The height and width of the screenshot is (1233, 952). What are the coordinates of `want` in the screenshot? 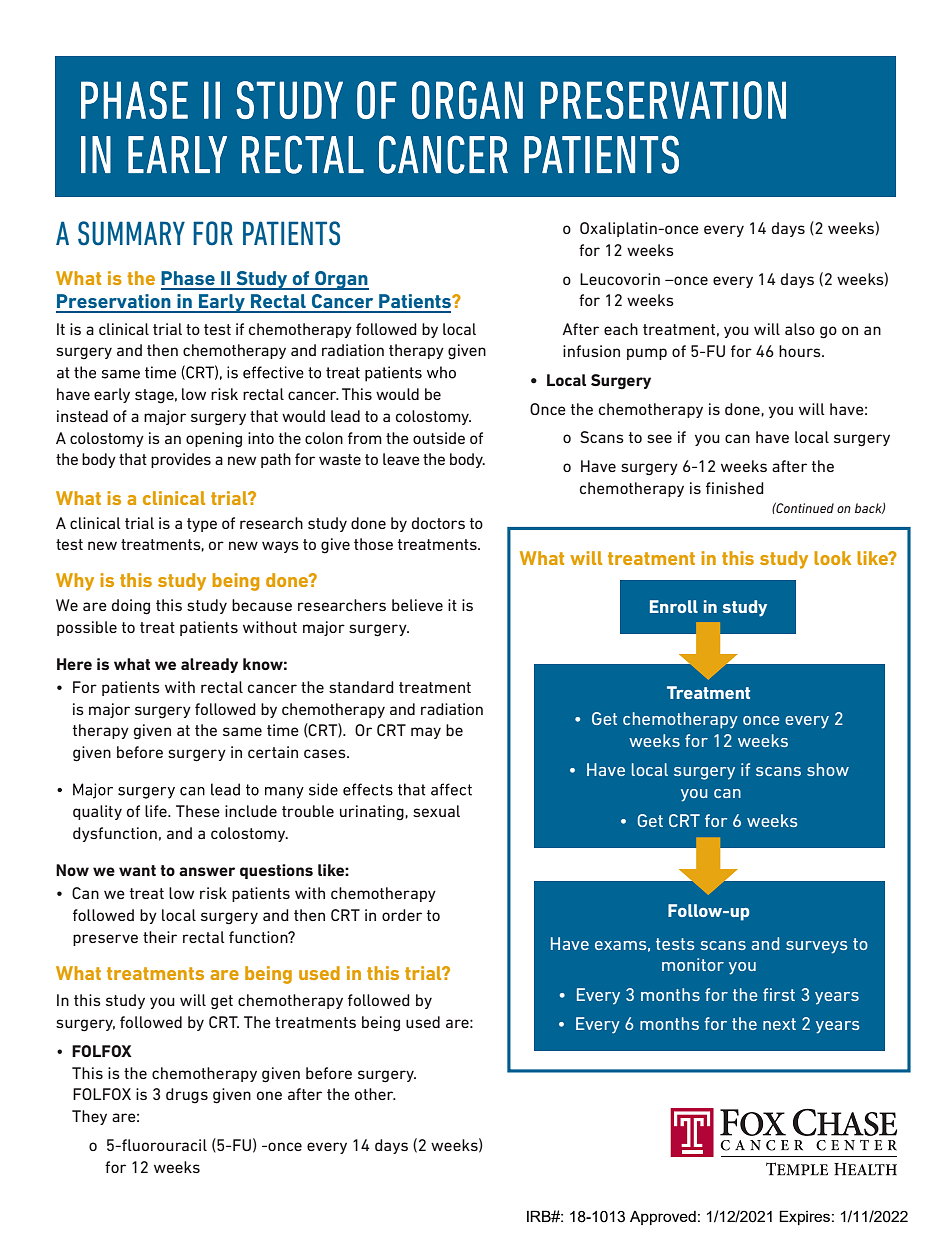 It's located at (137, 870).
